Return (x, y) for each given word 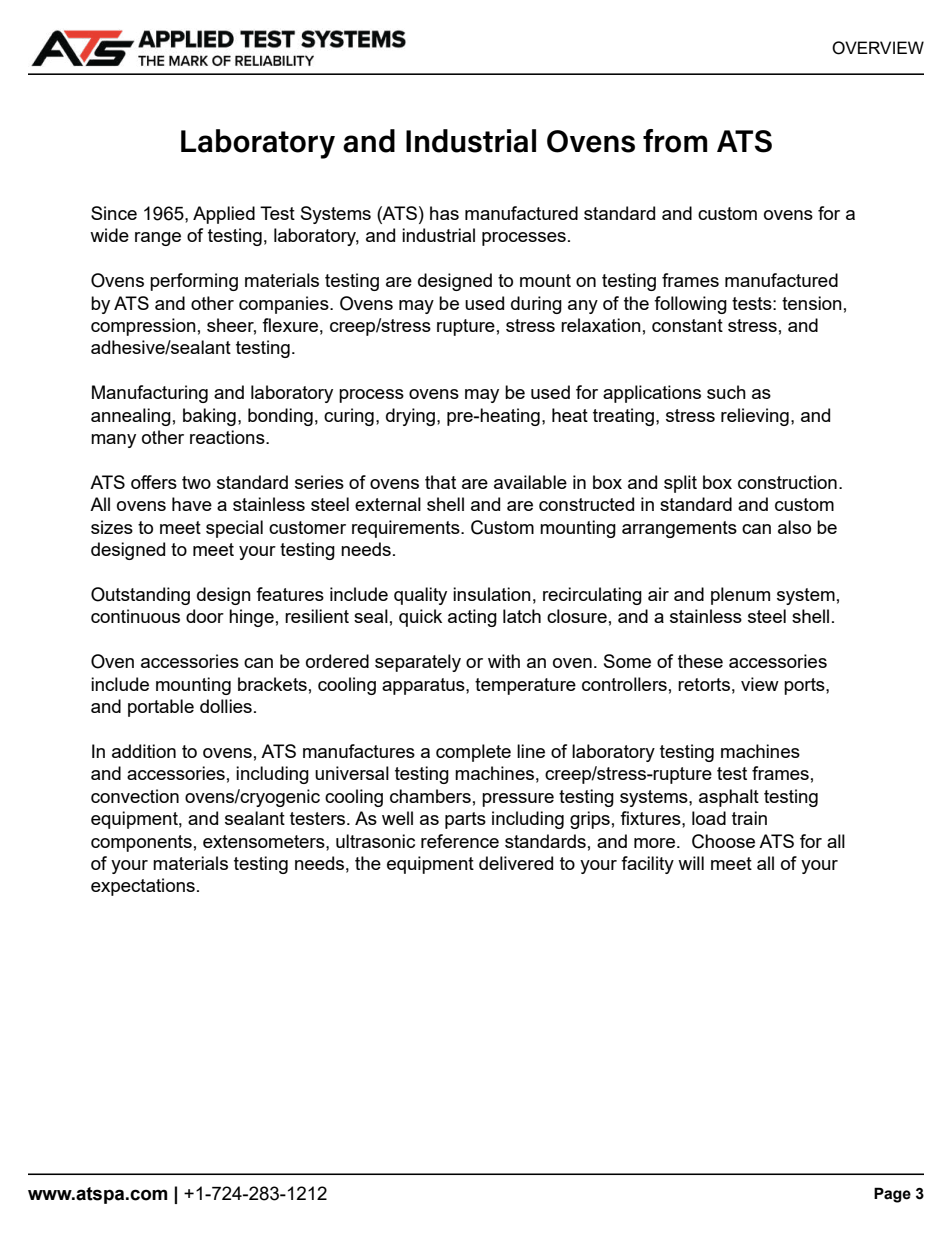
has (444, 213)
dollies (226, 706)
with (504, 661)
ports (805, 686)
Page (892, 1195)
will (691, 863)
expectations (143, 887)
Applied (224, 215)
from (675, 141)
